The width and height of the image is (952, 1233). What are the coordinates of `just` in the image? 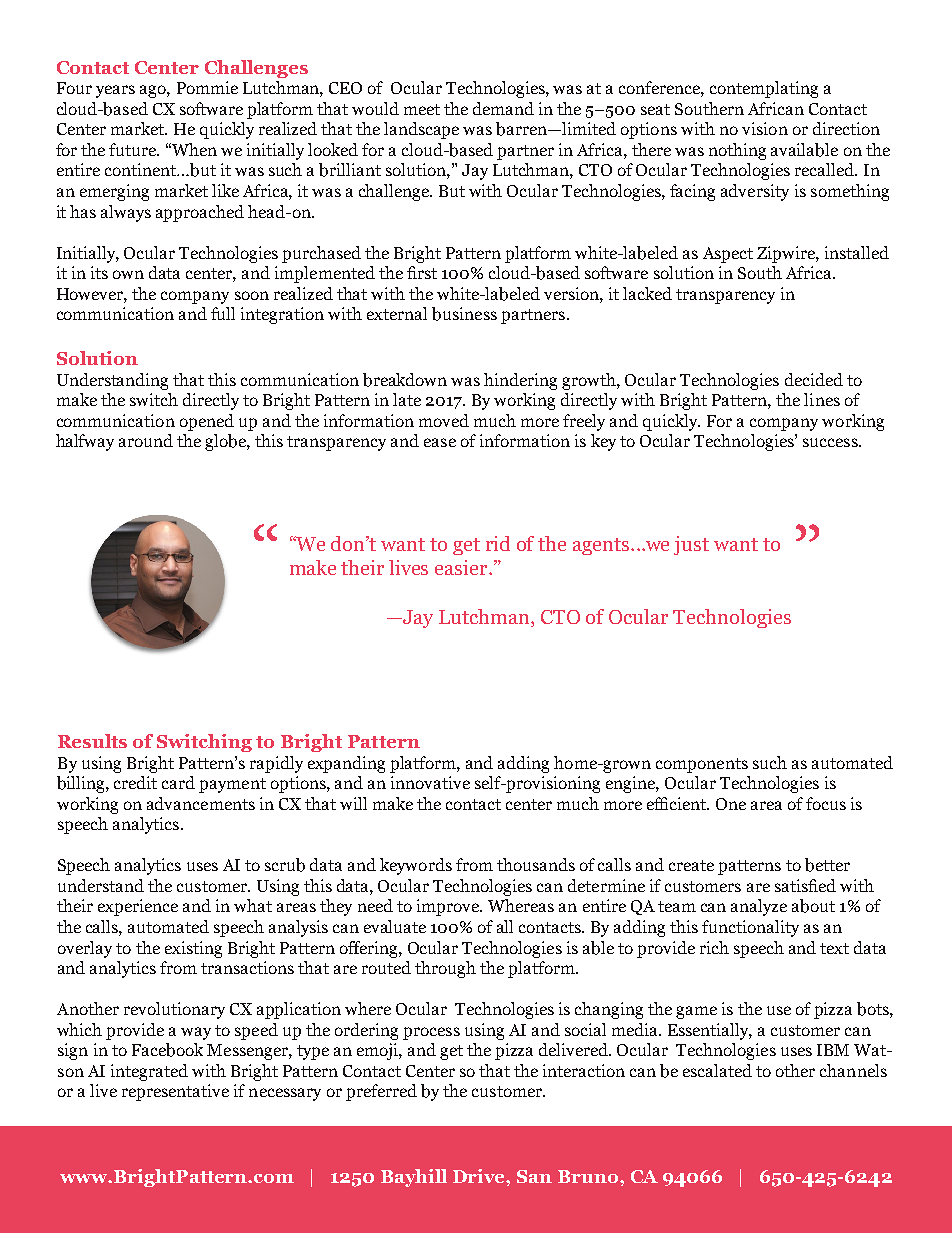 It's located at (691, 545).
